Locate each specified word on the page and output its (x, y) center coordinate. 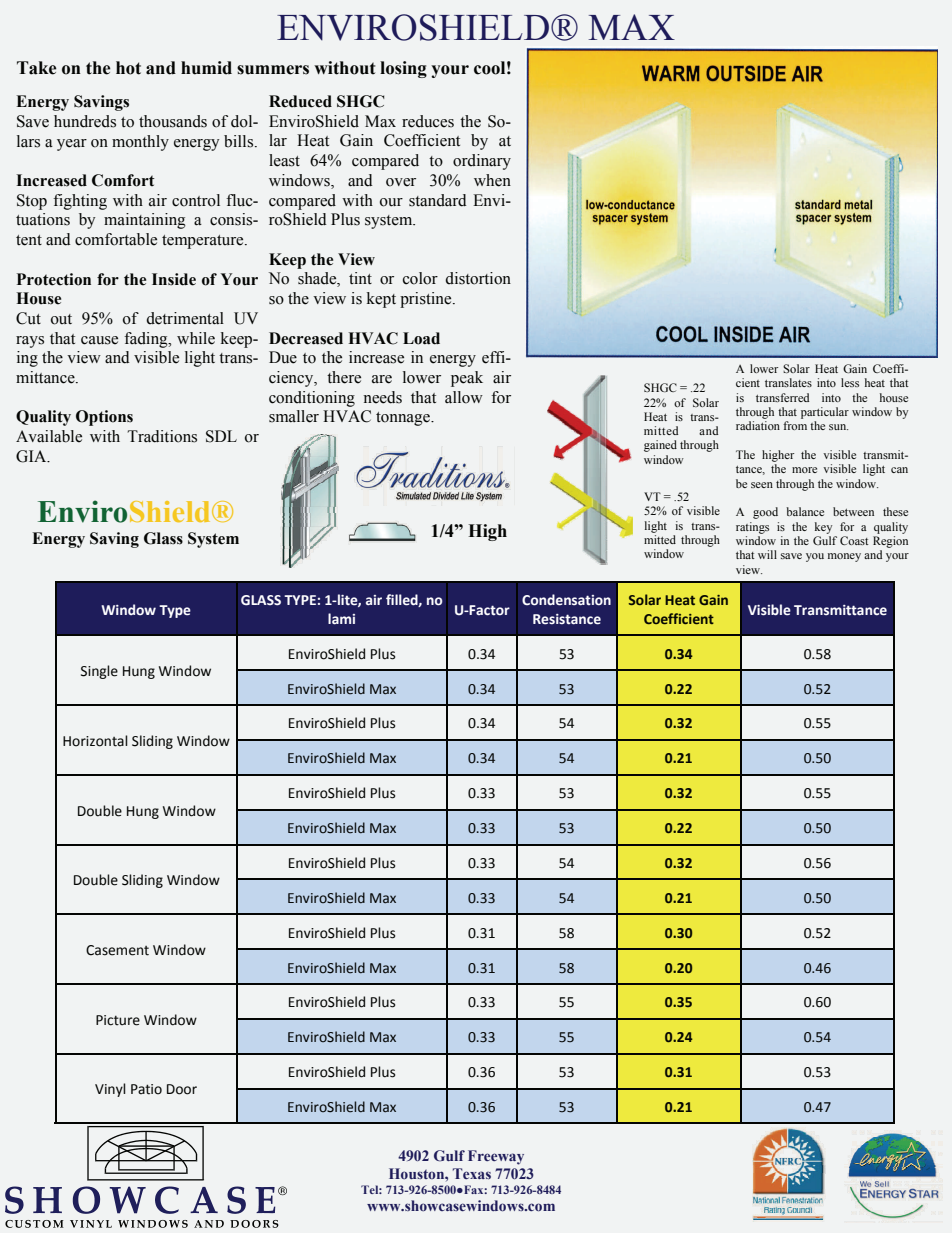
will (767, 554)
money (844, 557)
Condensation (566, 600)
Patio (146, 1089)
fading (147, 340)
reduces (428, 121)
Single (99, 672)
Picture (118, 1020)
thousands (173, 121)
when (492, 180)
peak (467, 379)
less (850, 382)
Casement (117, 950)
